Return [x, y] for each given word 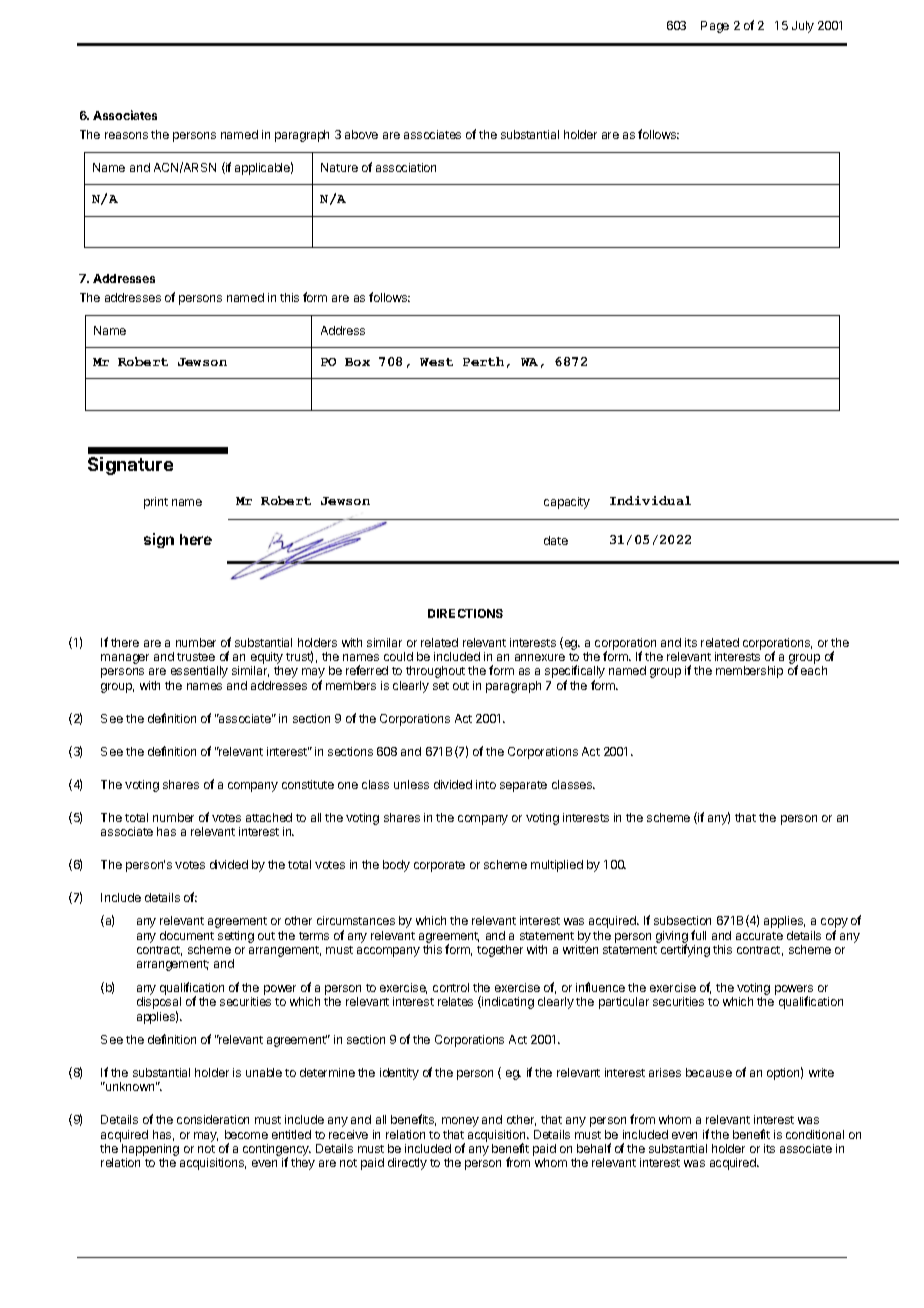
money [460, 1122]
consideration [213, 1119]
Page [715, 27]
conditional [815, 1134]
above [361, 134]
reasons [126, 135]
